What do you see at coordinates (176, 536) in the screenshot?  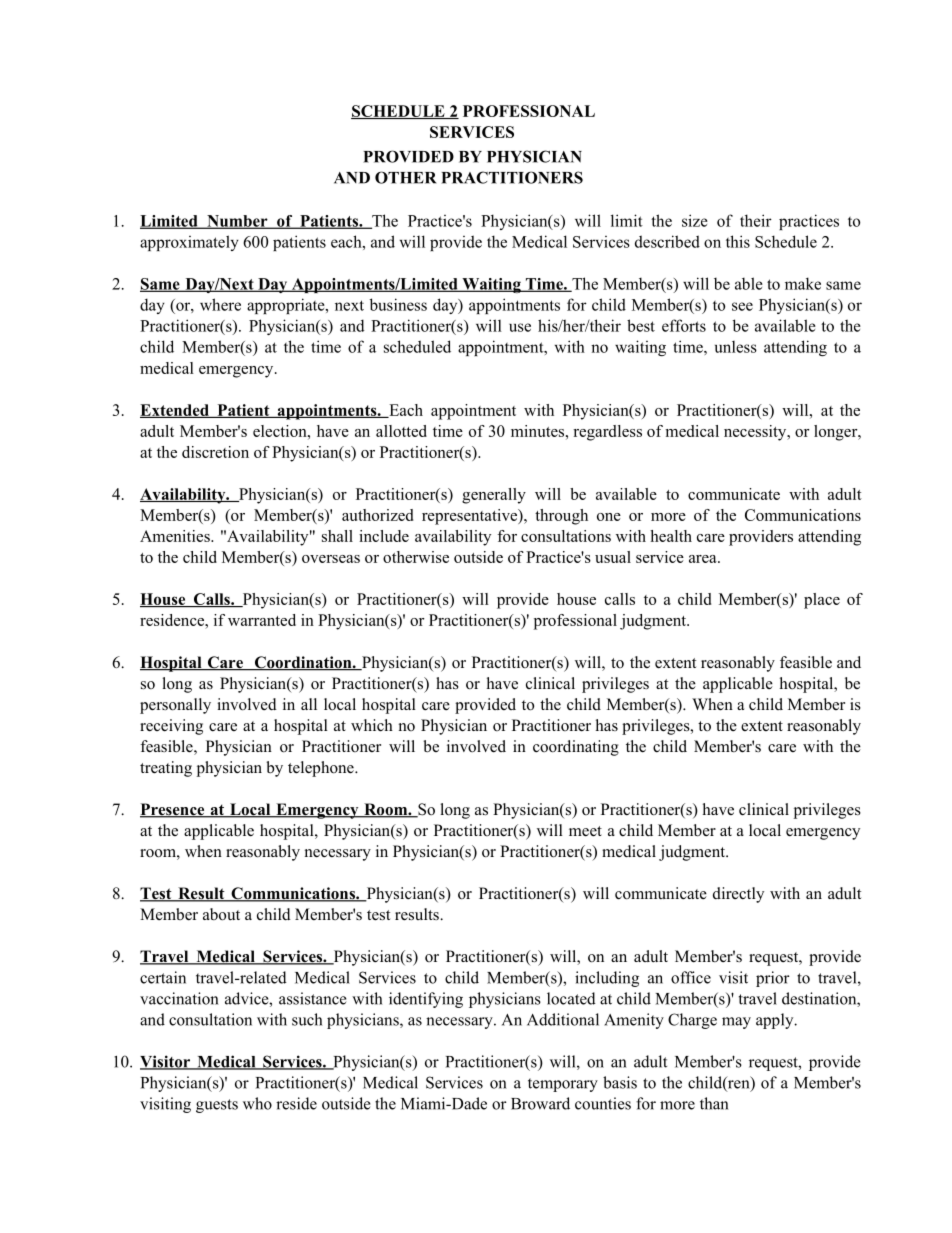 I see `Amenities` at bounding box center [176, 536].
